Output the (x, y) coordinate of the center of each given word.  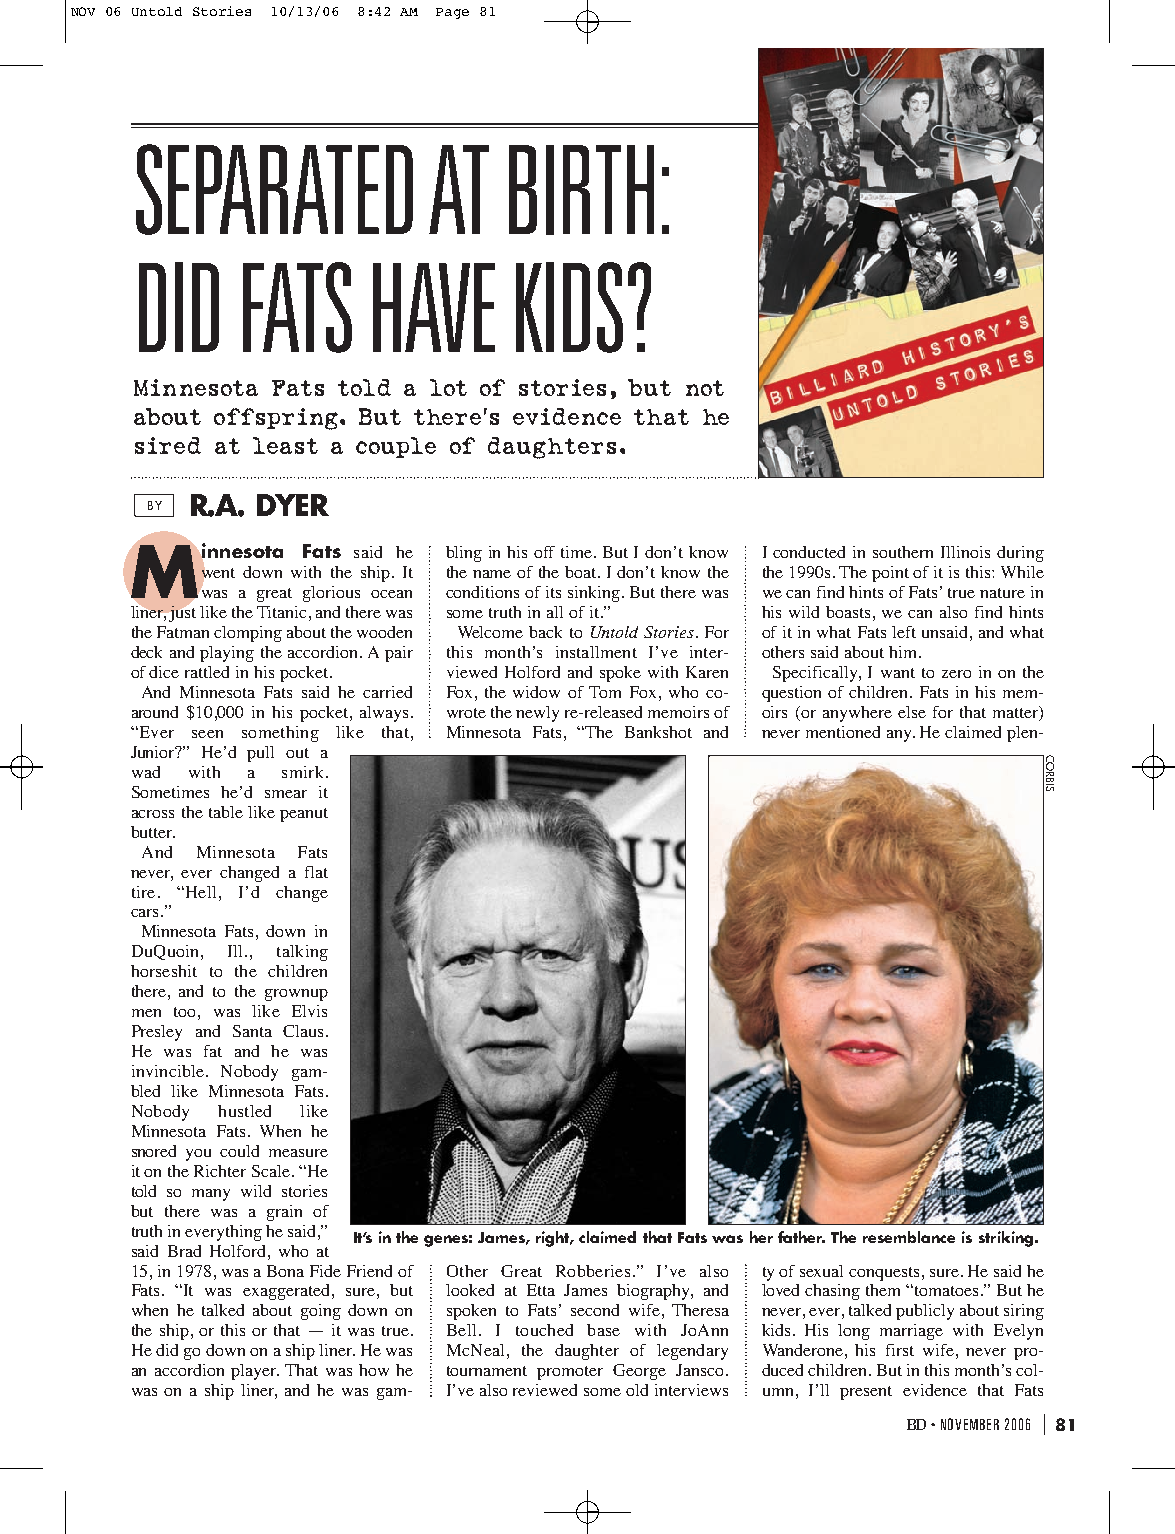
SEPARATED (274, 189)
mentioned (843, 732)
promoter (570, 1373)
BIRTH (581, 190)
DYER (293, 505)
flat (316, 872)
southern (903, 552)
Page (452, 13)
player (254, 1372)
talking (302, 953)
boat (582, 572)
